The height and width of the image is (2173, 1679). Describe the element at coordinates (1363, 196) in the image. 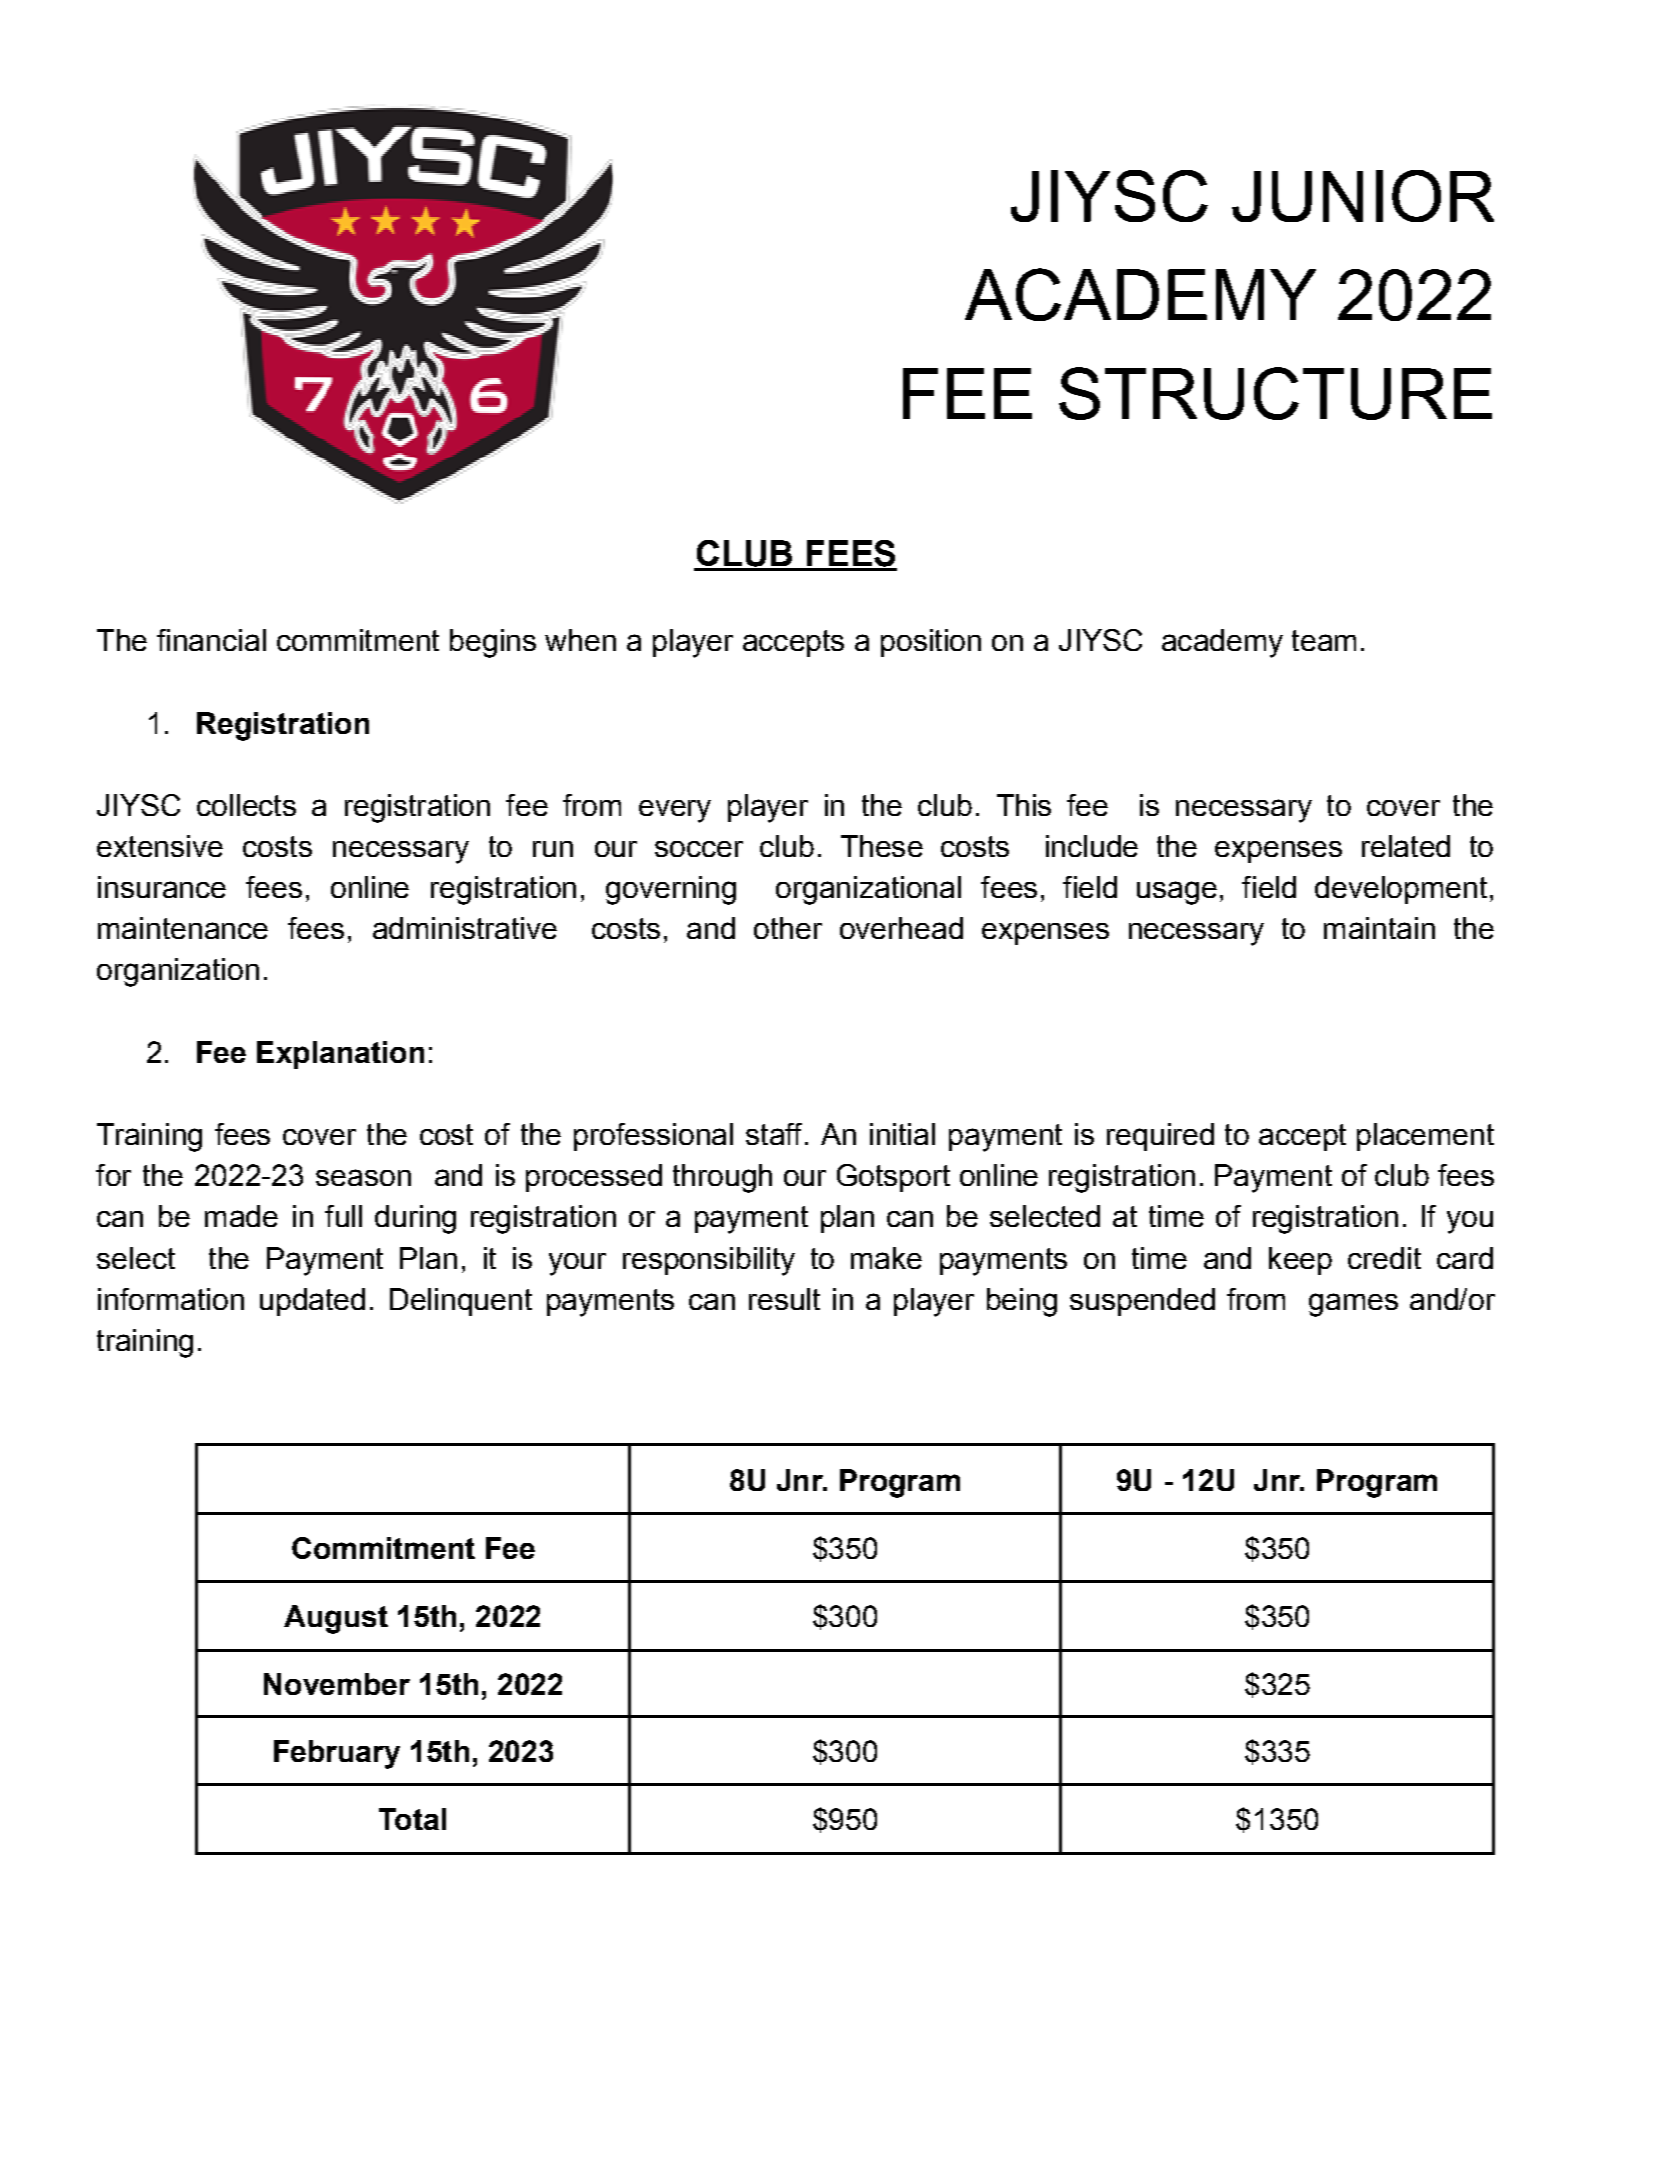

I see `JUNIOR` at that location.
